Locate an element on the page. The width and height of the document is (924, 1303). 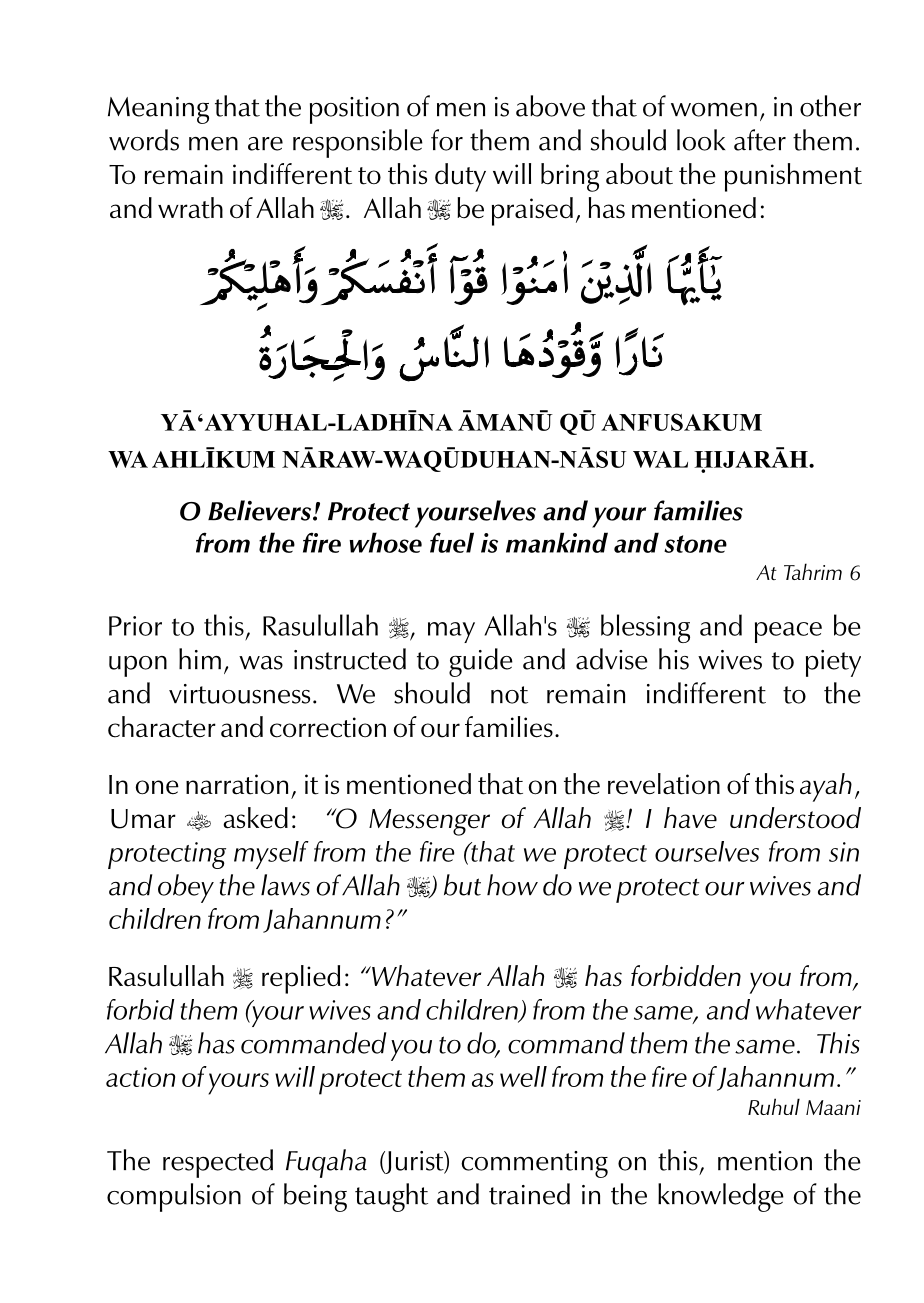
peace is located at coordinates (788, 632).
